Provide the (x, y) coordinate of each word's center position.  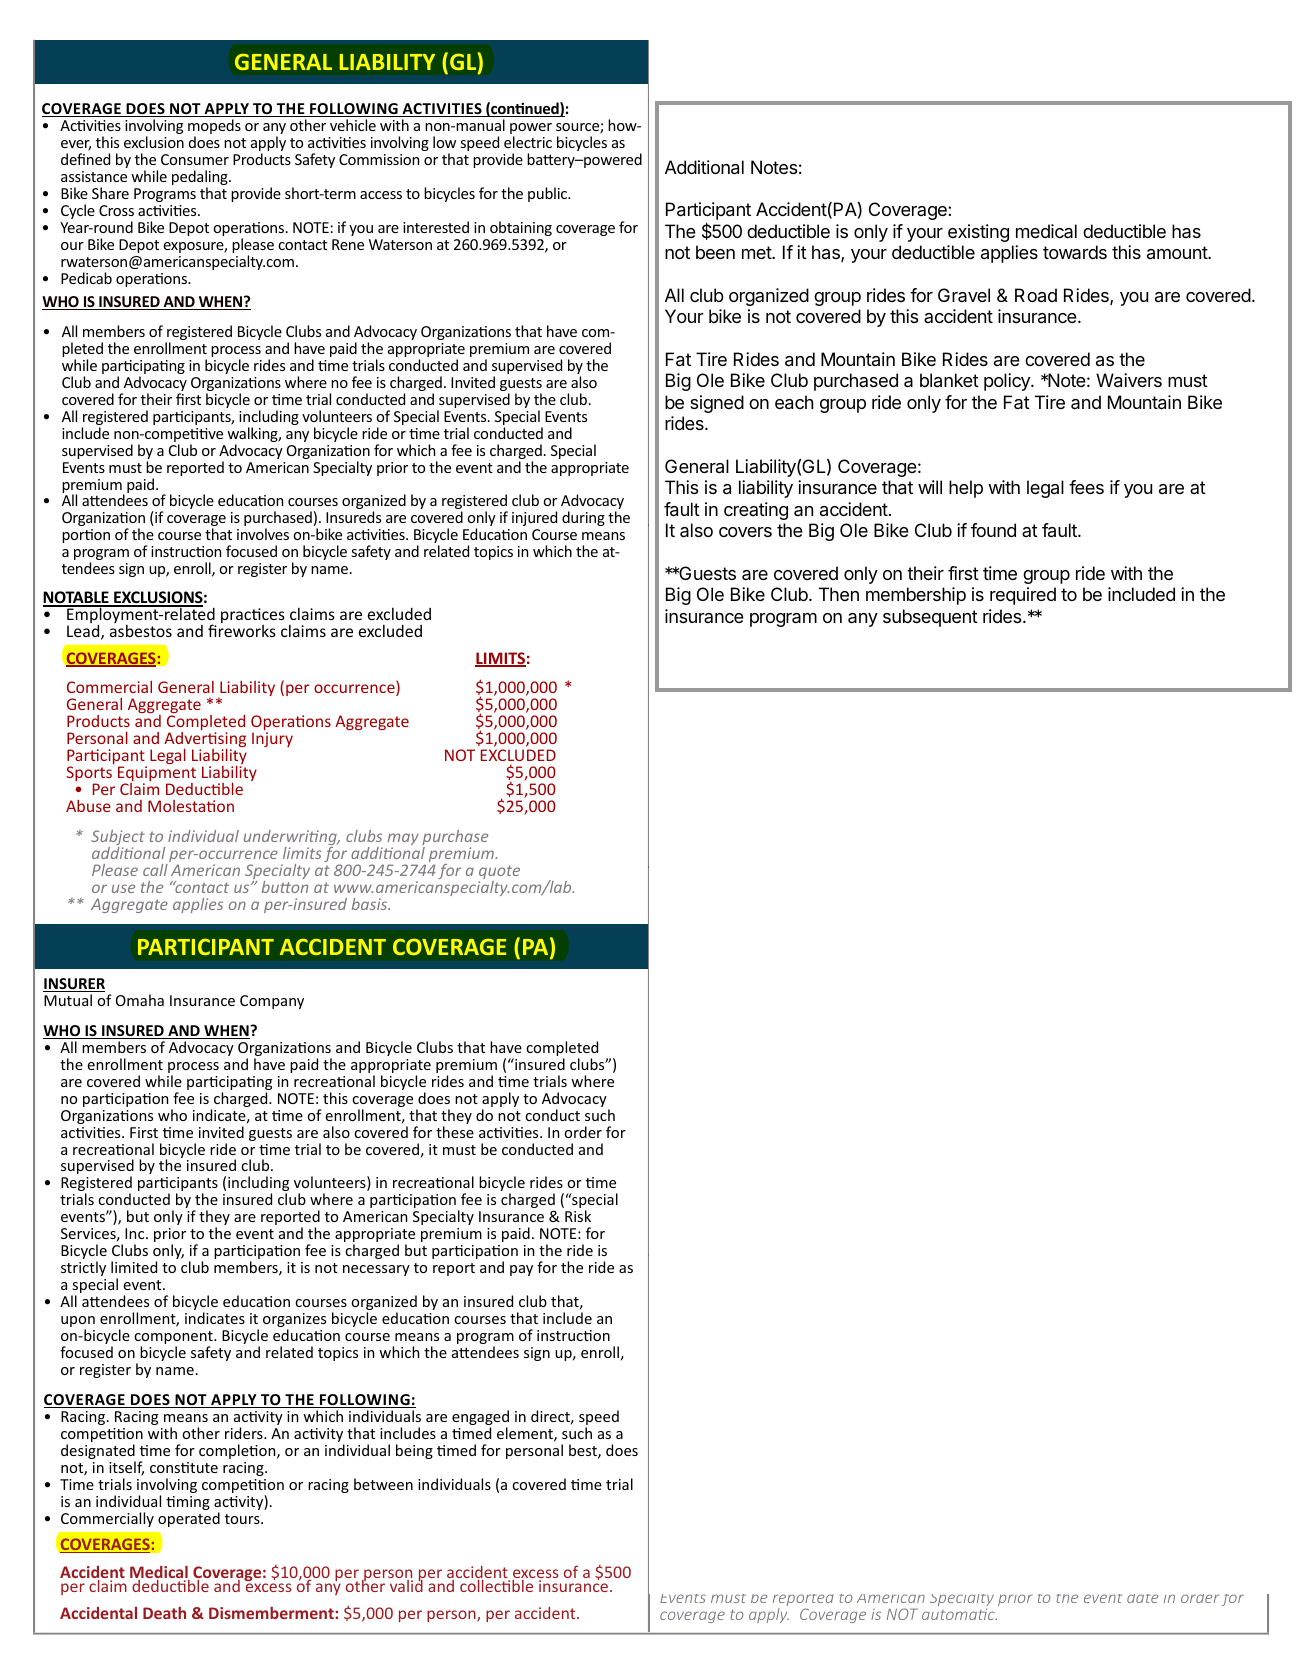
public (549, 194)
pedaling (201, 179)
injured (534, 518)
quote (499, 873)
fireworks (242, 630)
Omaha (140, 1000)
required (1023, 596)
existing (978, 233)
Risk (578, 1216)
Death (164, 1613)
